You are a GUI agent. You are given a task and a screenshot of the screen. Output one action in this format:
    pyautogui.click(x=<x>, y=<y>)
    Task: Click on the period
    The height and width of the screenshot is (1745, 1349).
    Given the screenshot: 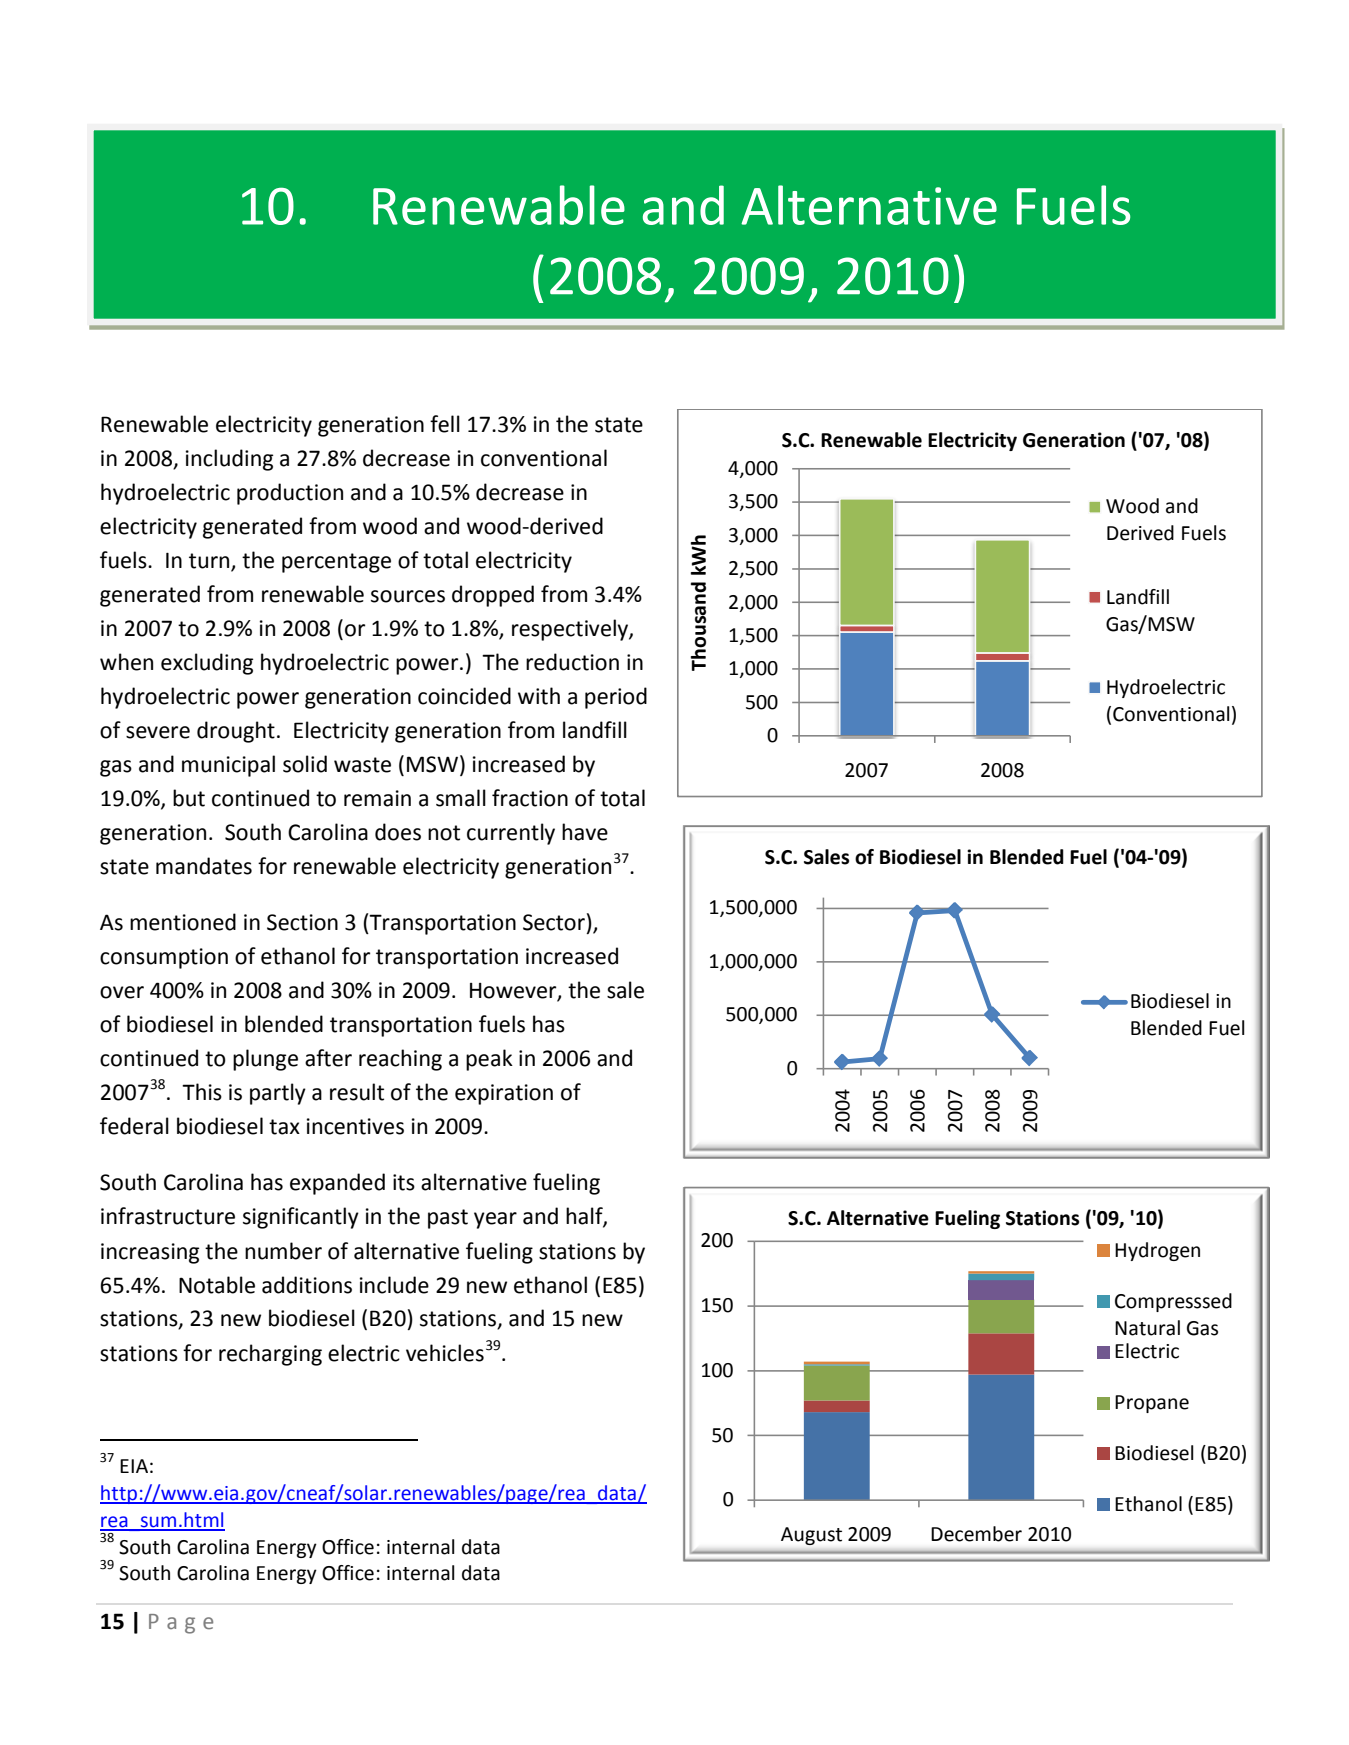 What is the action you would take?
    pyautogui.click(x=616, y=698)
